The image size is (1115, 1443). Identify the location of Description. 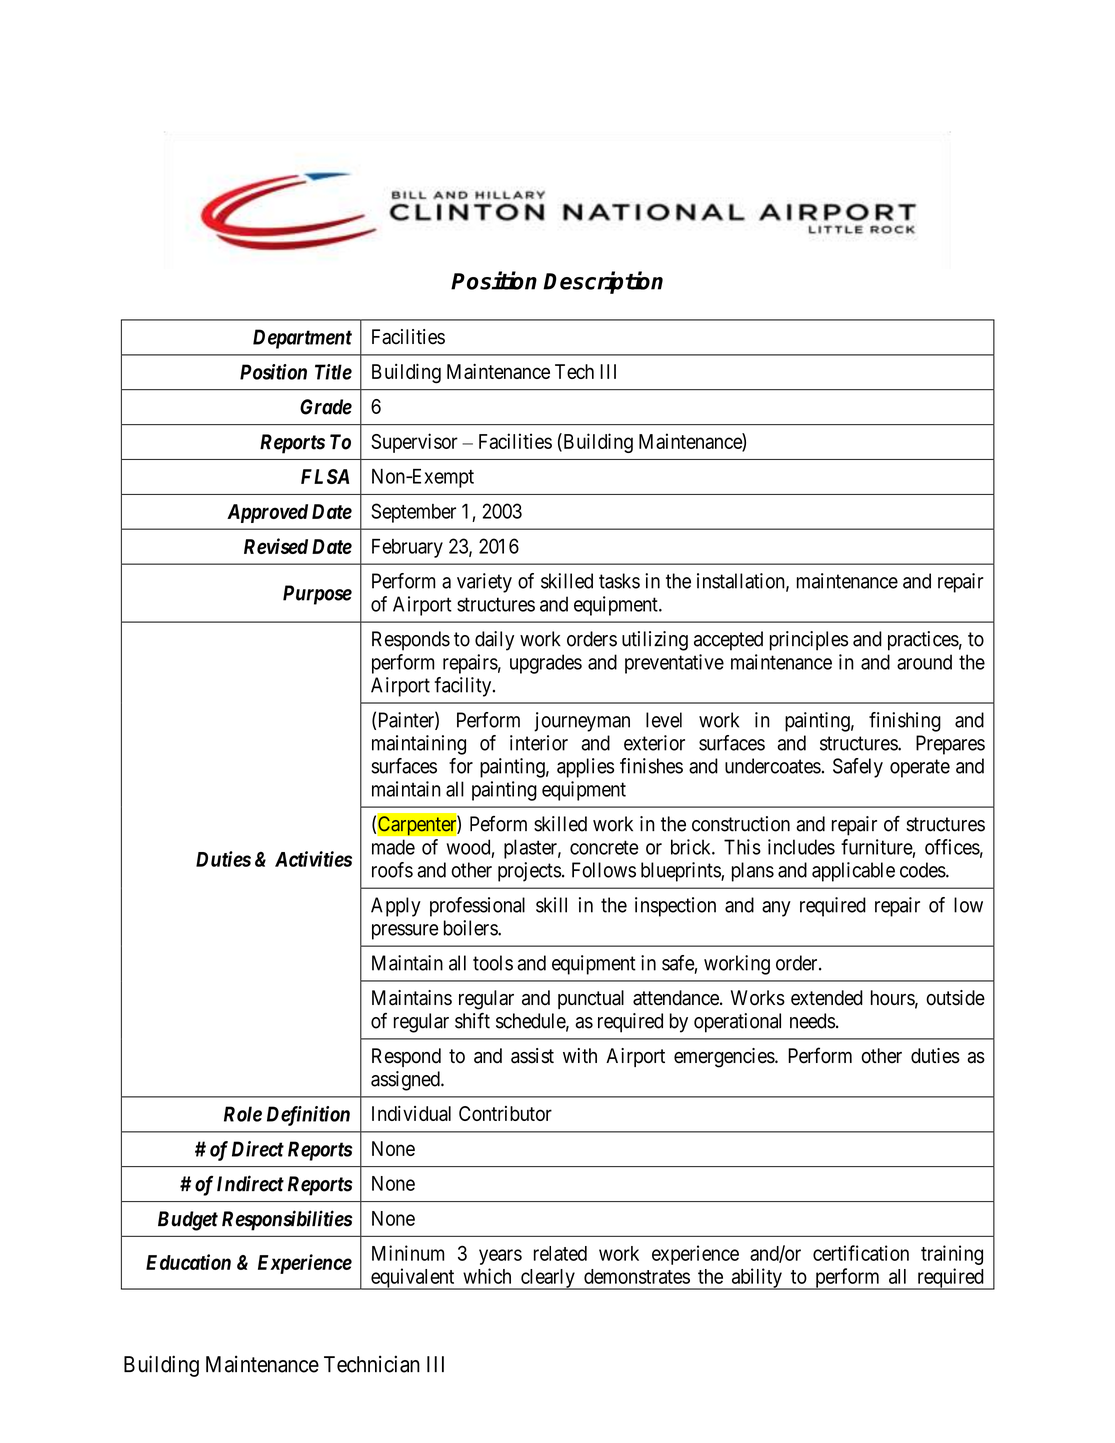
(603, 282).
